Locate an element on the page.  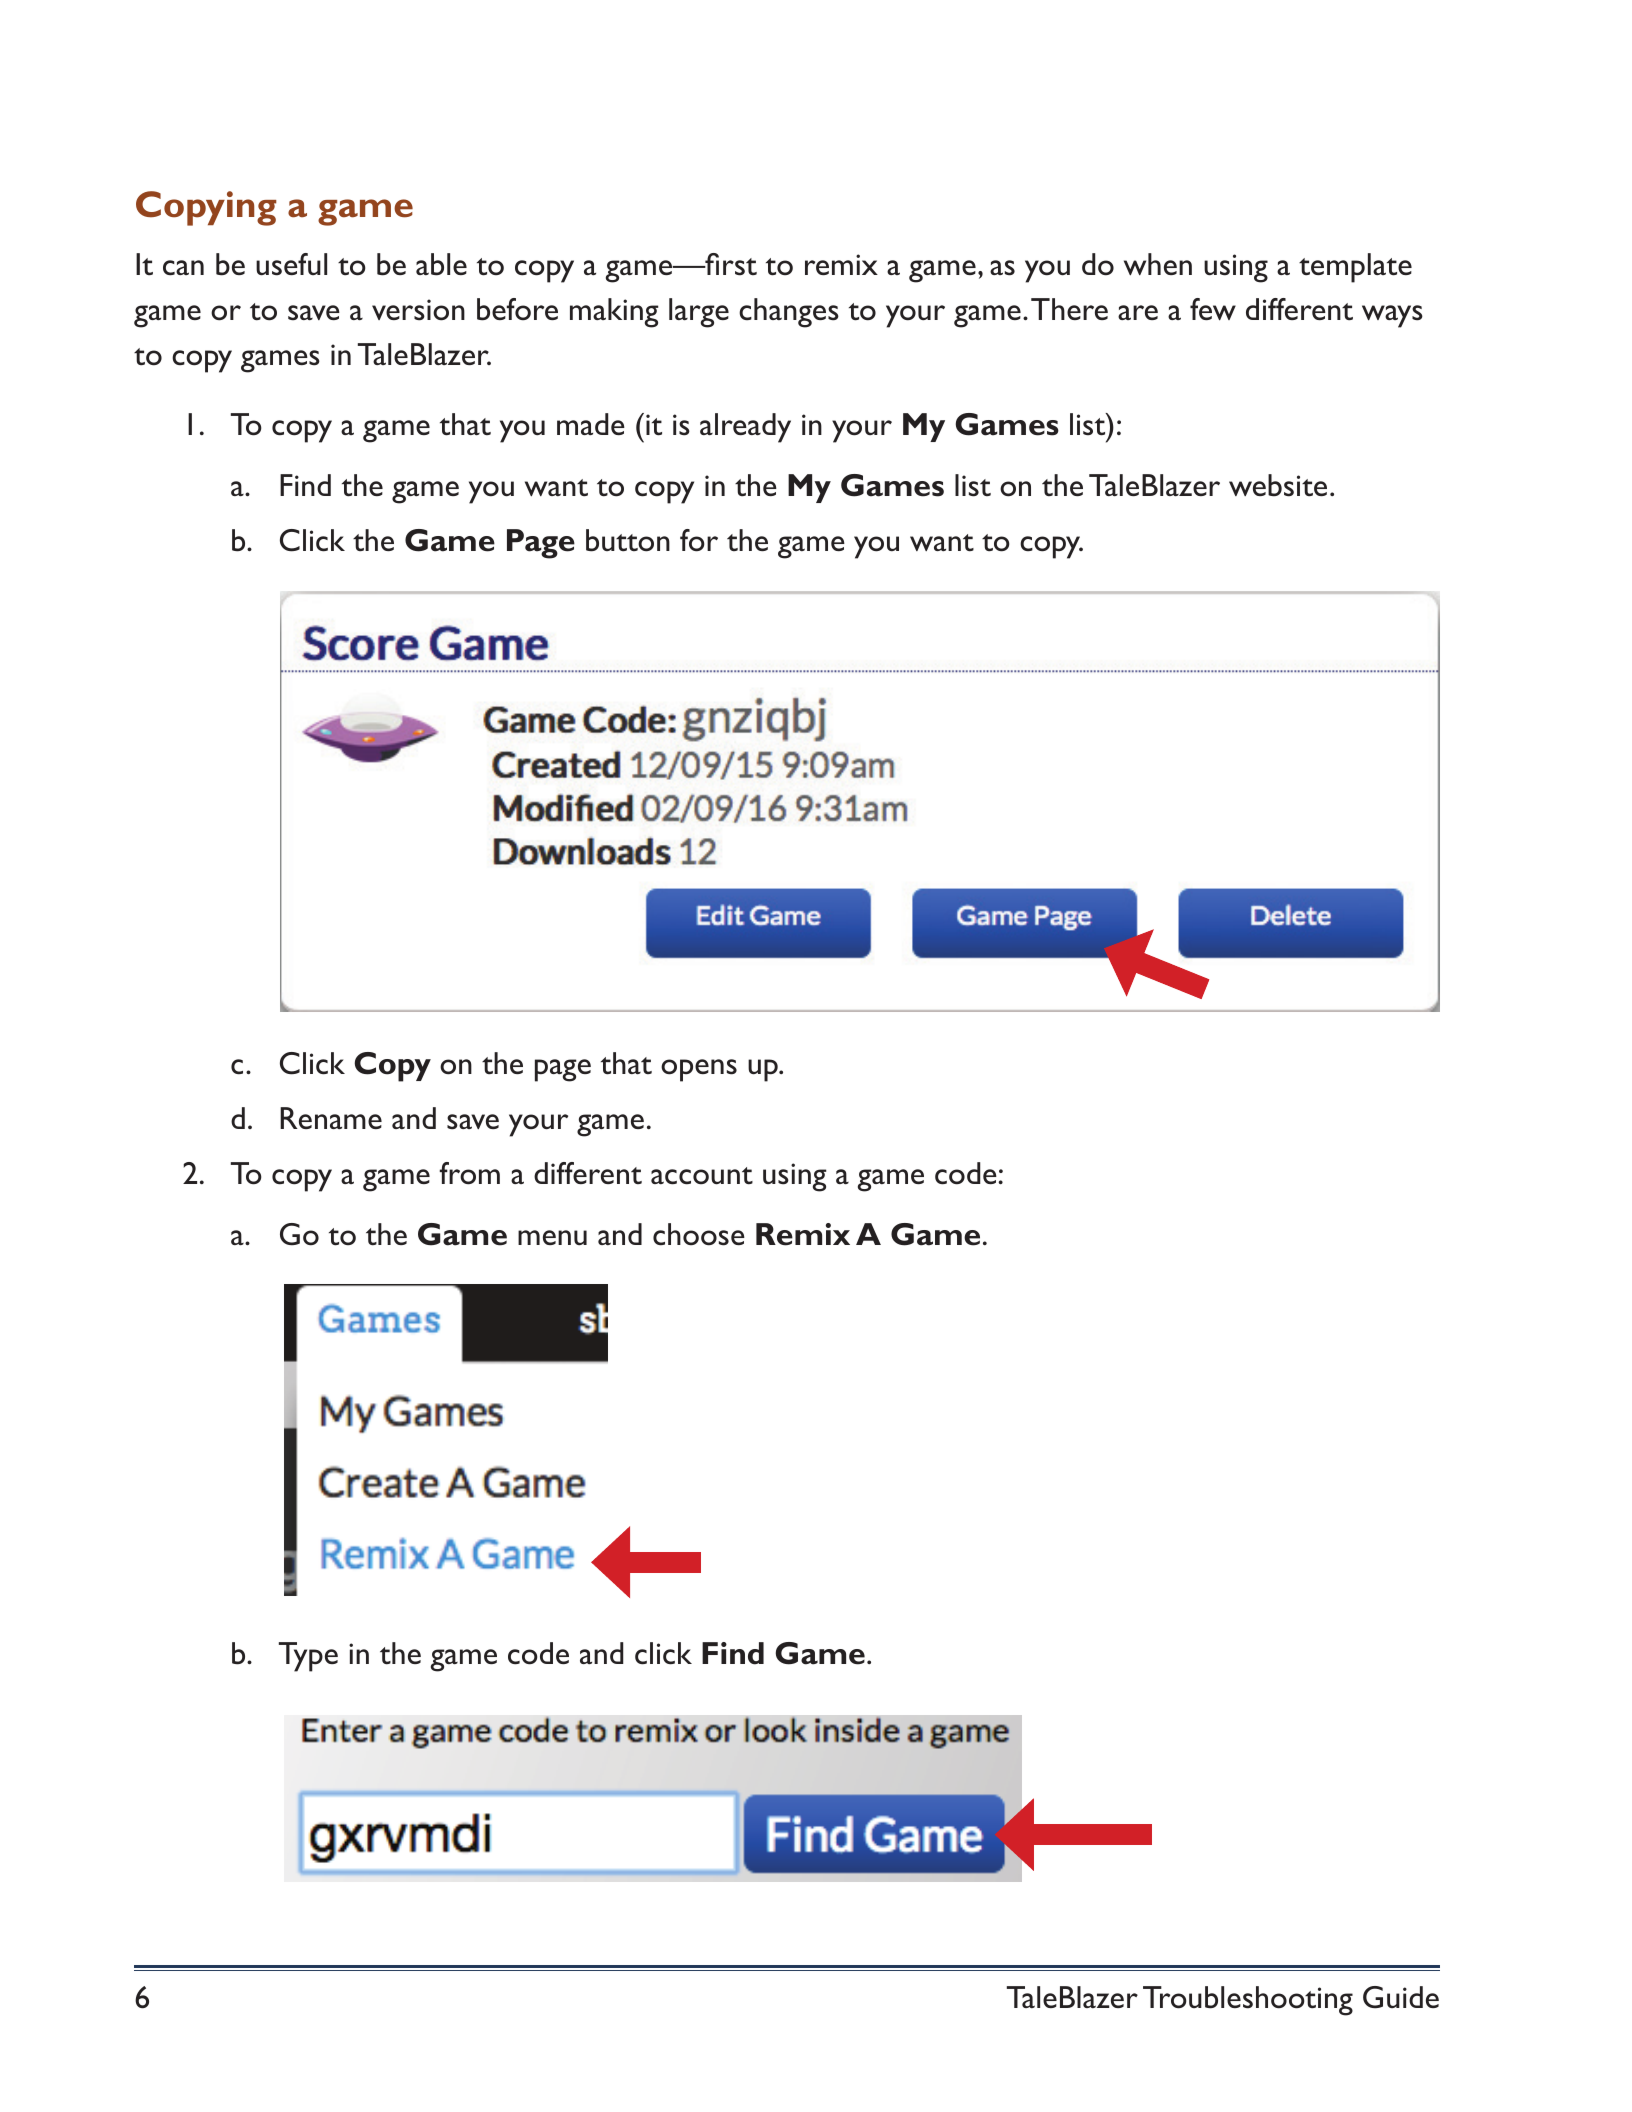
opens is located at coordinates (699, 1070).
